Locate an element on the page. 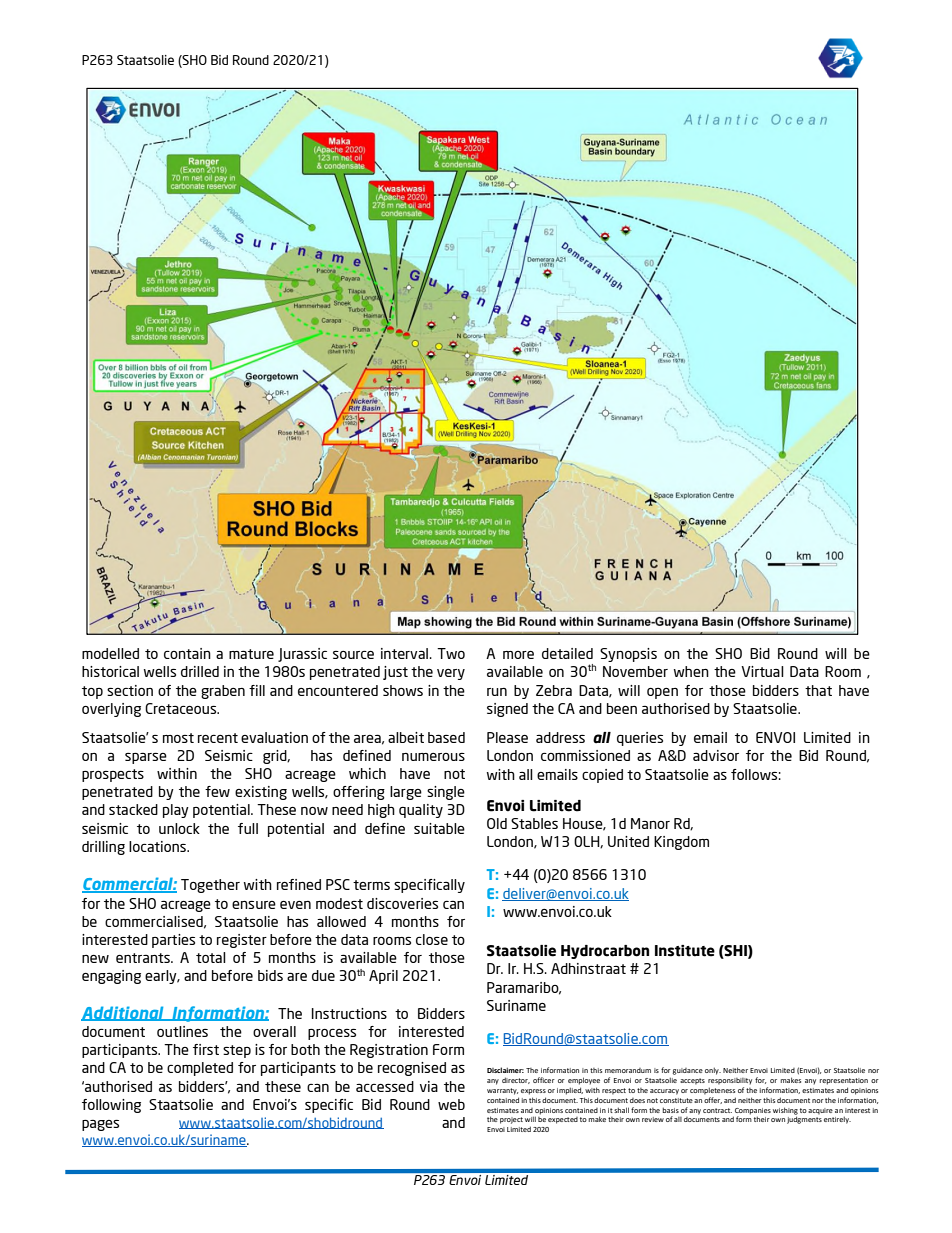 The height and width of the document is (1233, 952). play is located at coordinates (176, 811).
